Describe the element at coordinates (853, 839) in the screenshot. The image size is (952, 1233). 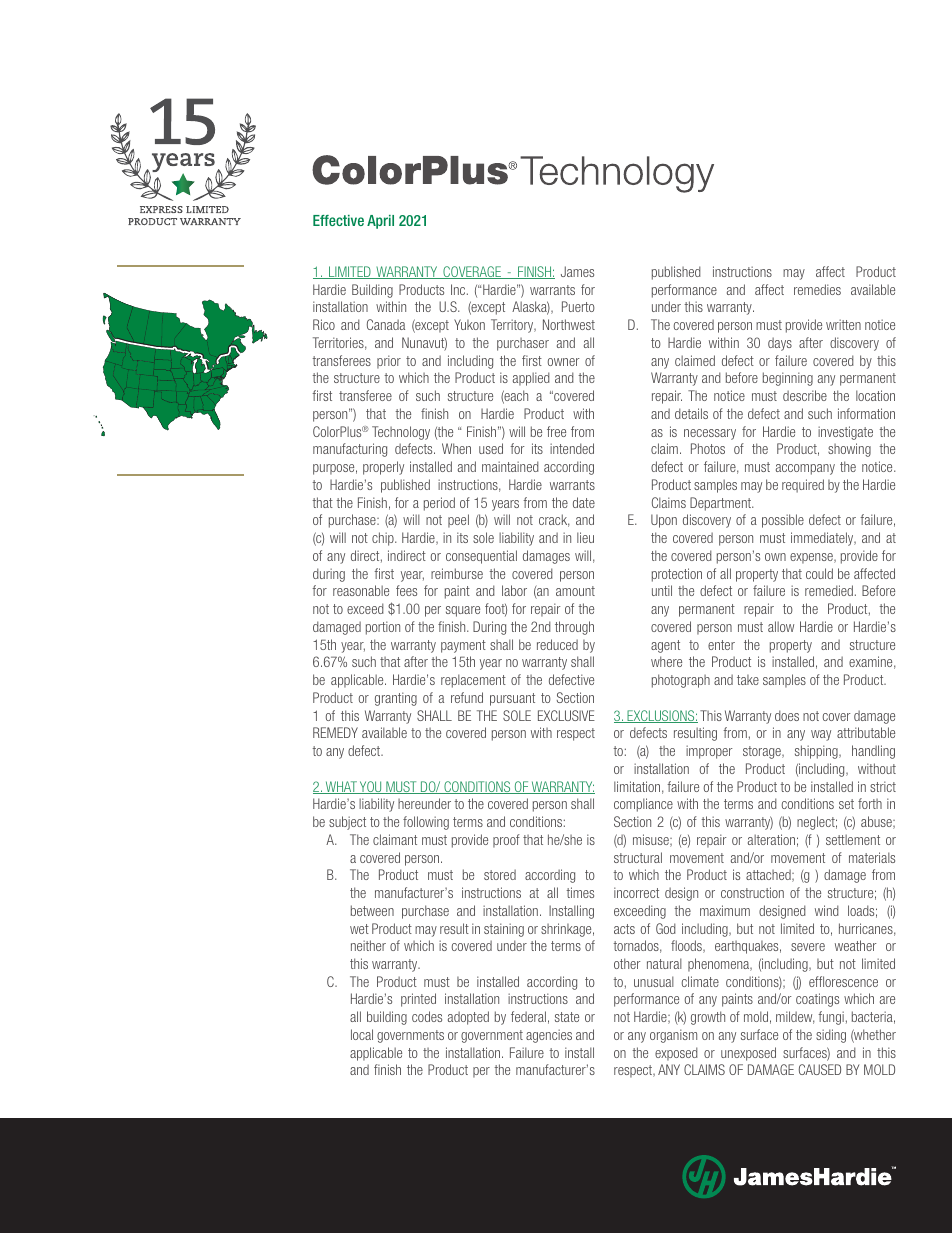
I see `settlement` at that location.
